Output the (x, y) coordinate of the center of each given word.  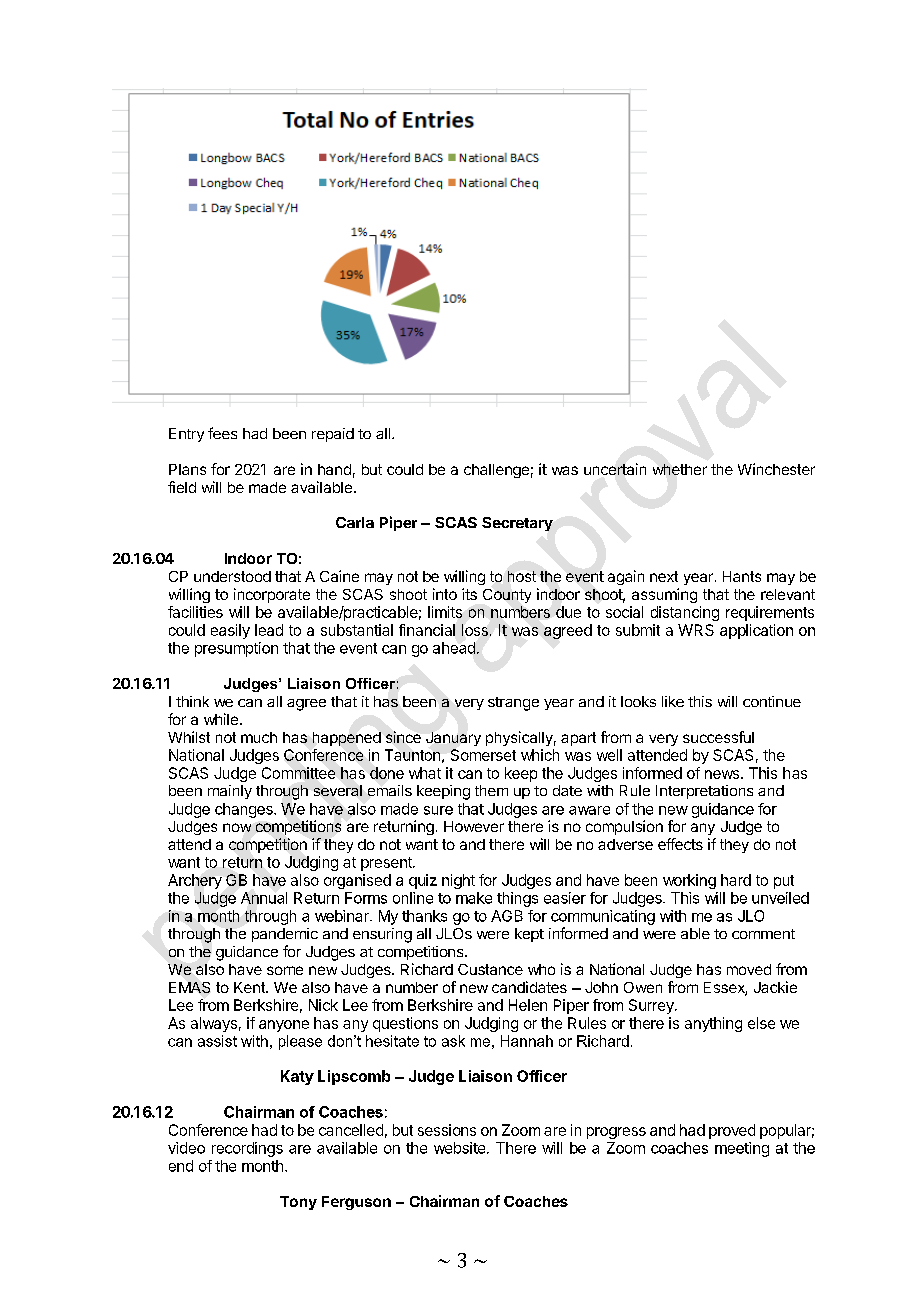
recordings (247, 1149)
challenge (496, 471)
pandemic (285, 935)
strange (513, 704)
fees (222, 433)
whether (680, 469)
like (673, 701)
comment (763, 934)
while (221, 719)
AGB (507, 916)
